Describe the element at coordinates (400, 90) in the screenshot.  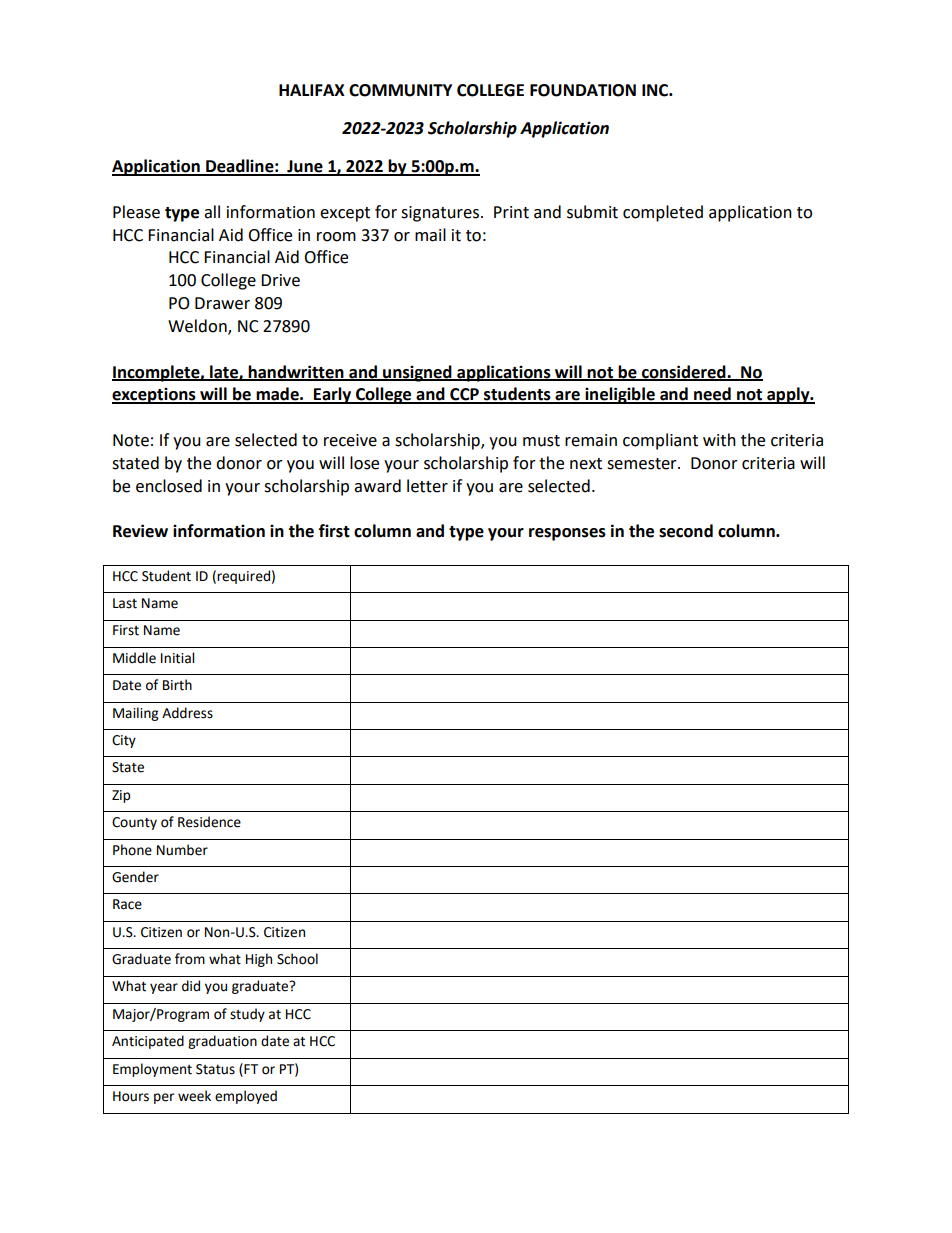
I see `COMMUNITY` at that location.
